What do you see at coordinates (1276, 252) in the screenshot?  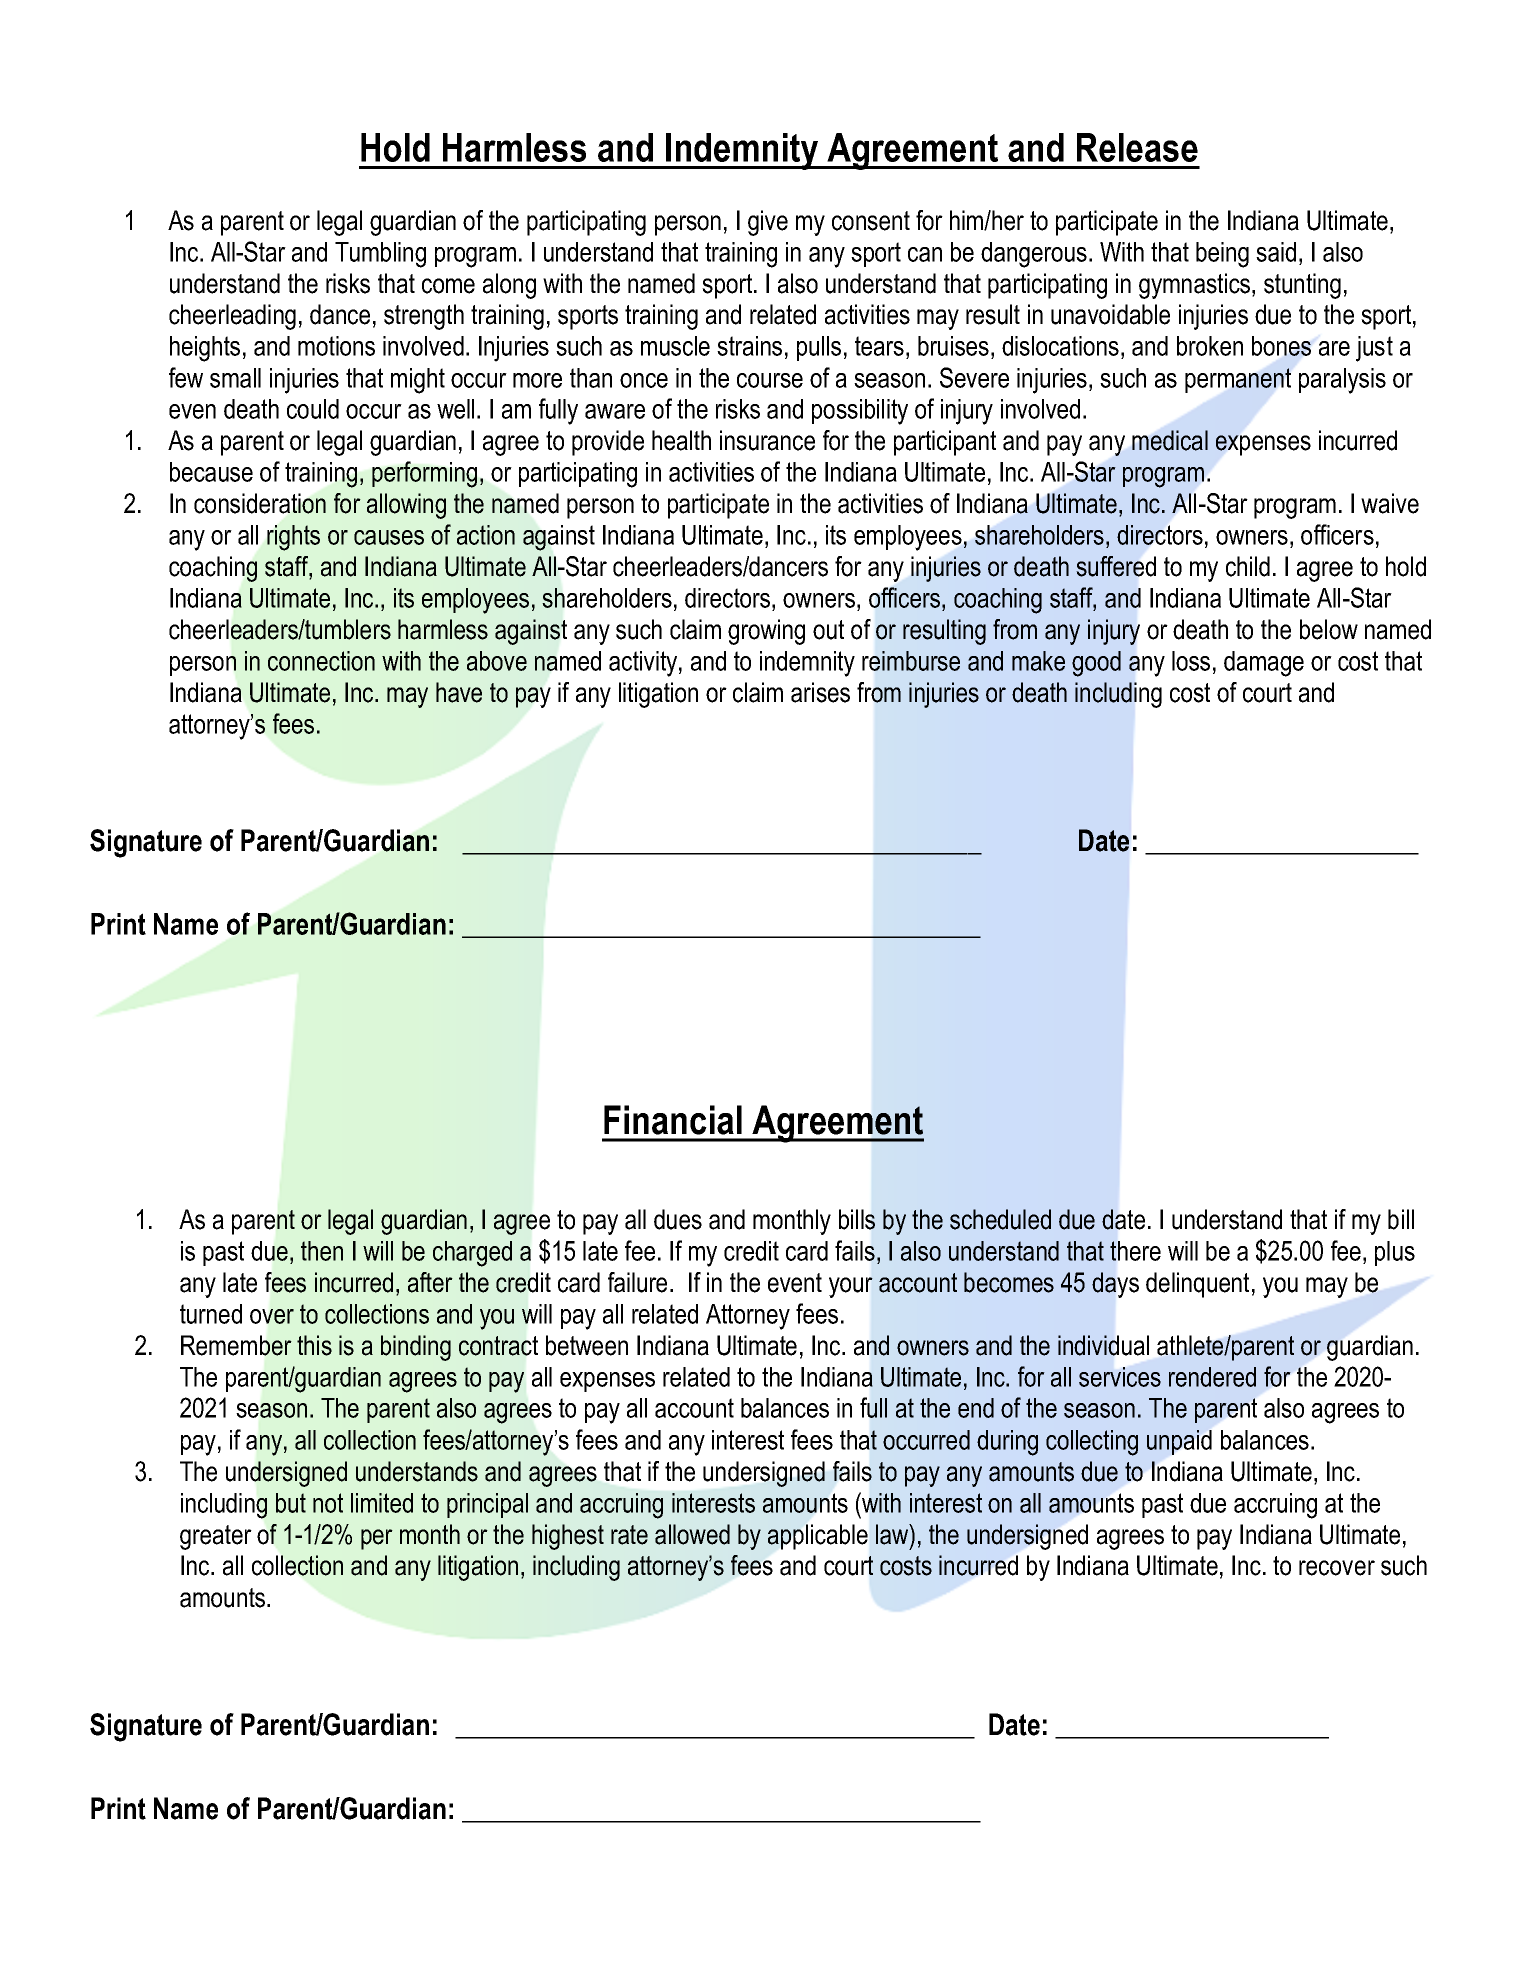 I see `said` at bounding box center [1276, 252].
